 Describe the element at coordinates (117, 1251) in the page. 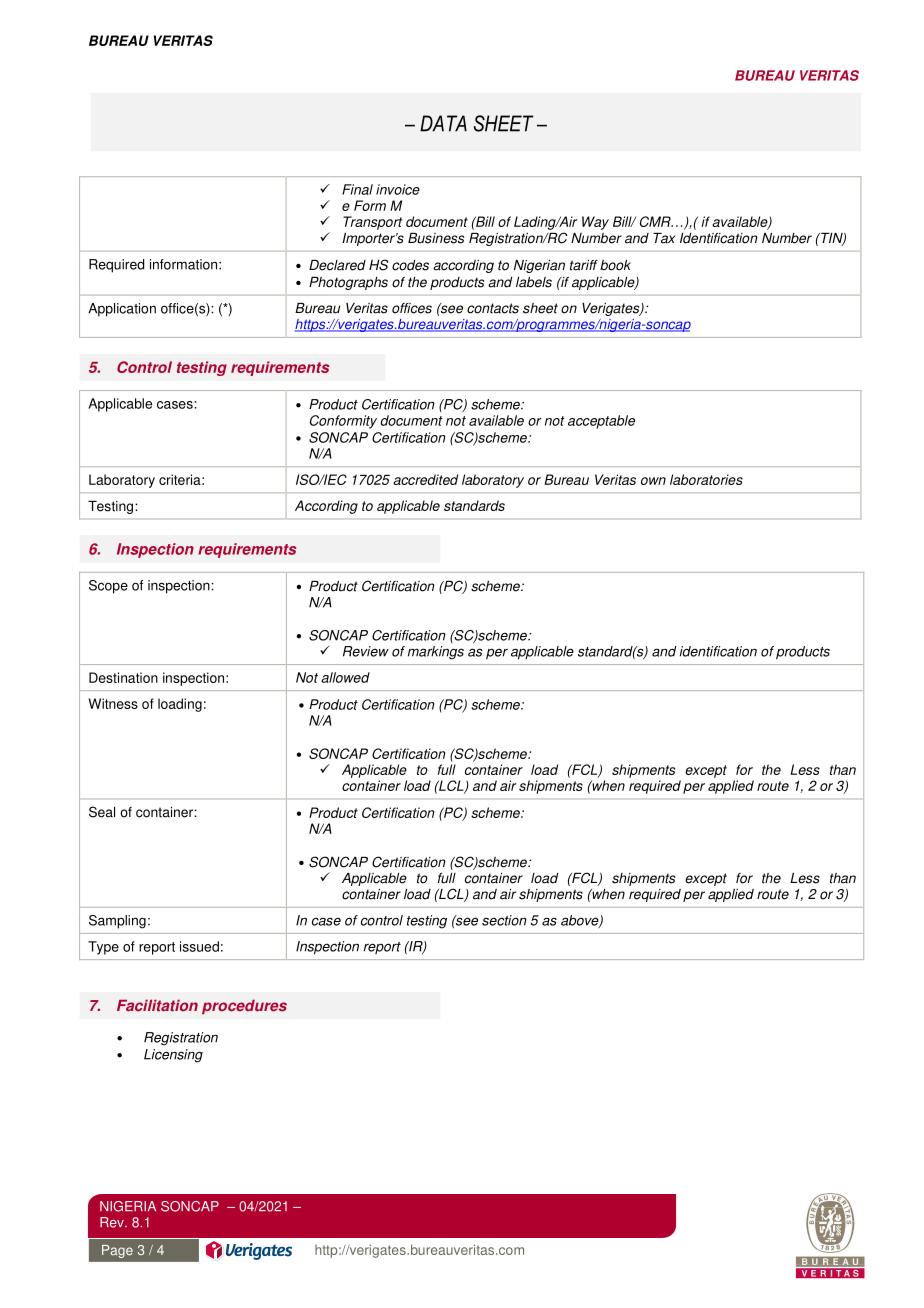

I see `Page` at that location.
